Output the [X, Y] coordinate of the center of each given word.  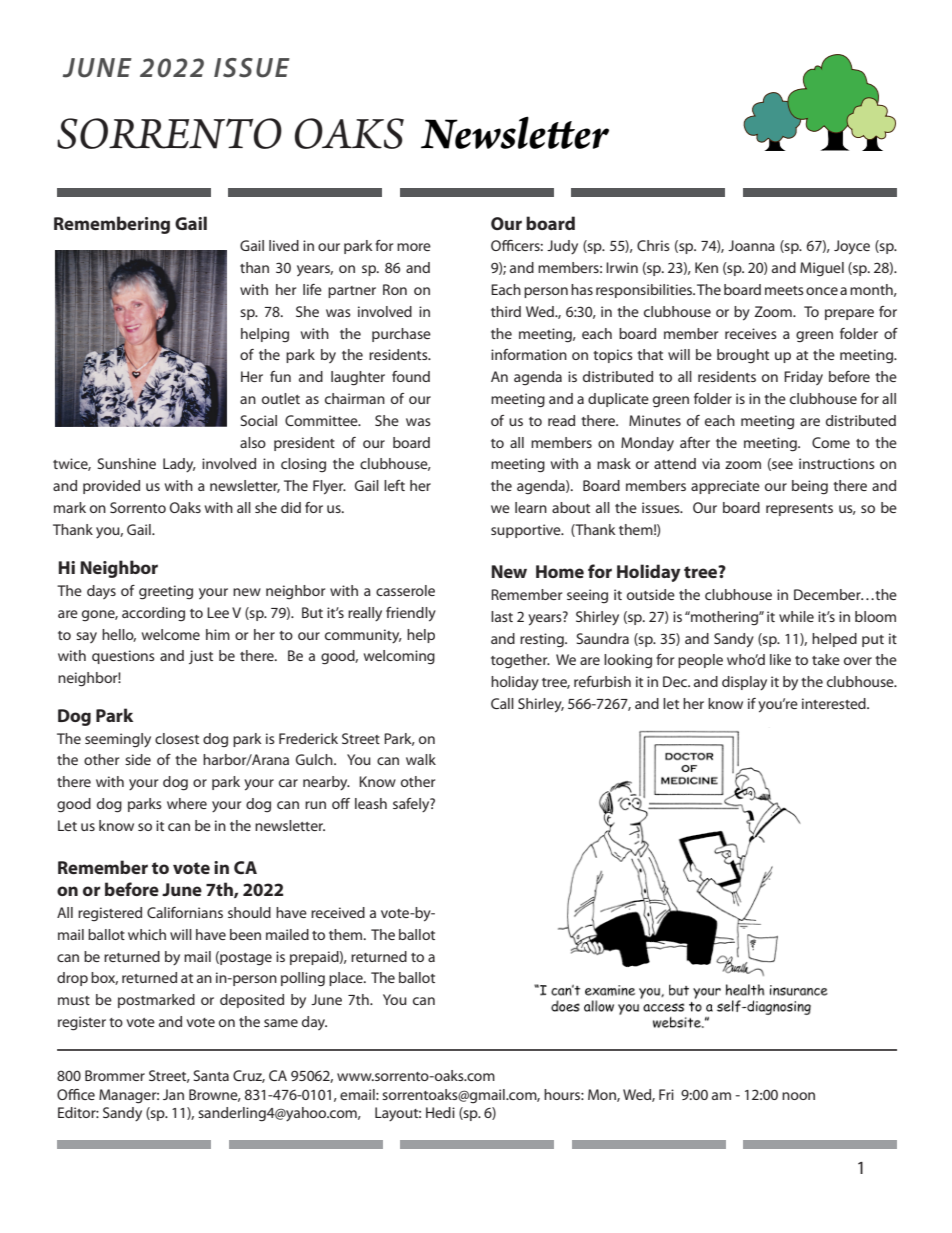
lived [284, 245]
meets [784, 290]
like [780, 659]
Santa [211, 1075]
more [414, 247]
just [201, 657]
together [520, 661]
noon [798, 1096]
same [281, 1023]
